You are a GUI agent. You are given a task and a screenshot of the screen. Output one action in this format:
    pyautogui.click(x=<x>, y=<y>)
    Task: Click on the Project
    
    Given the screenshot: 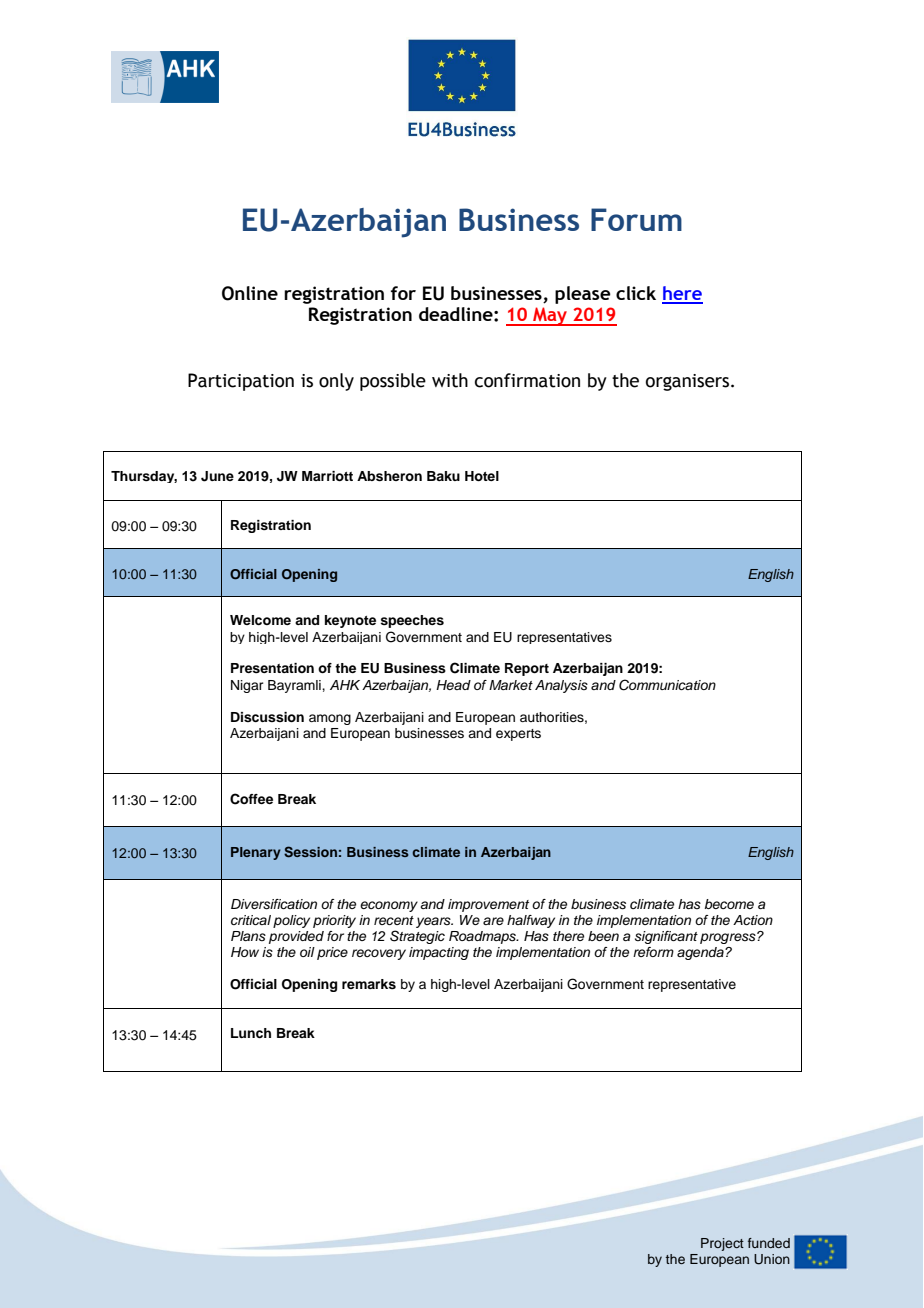 What is the action you would take?
    pyautogui.click(x=722, y=1244)
